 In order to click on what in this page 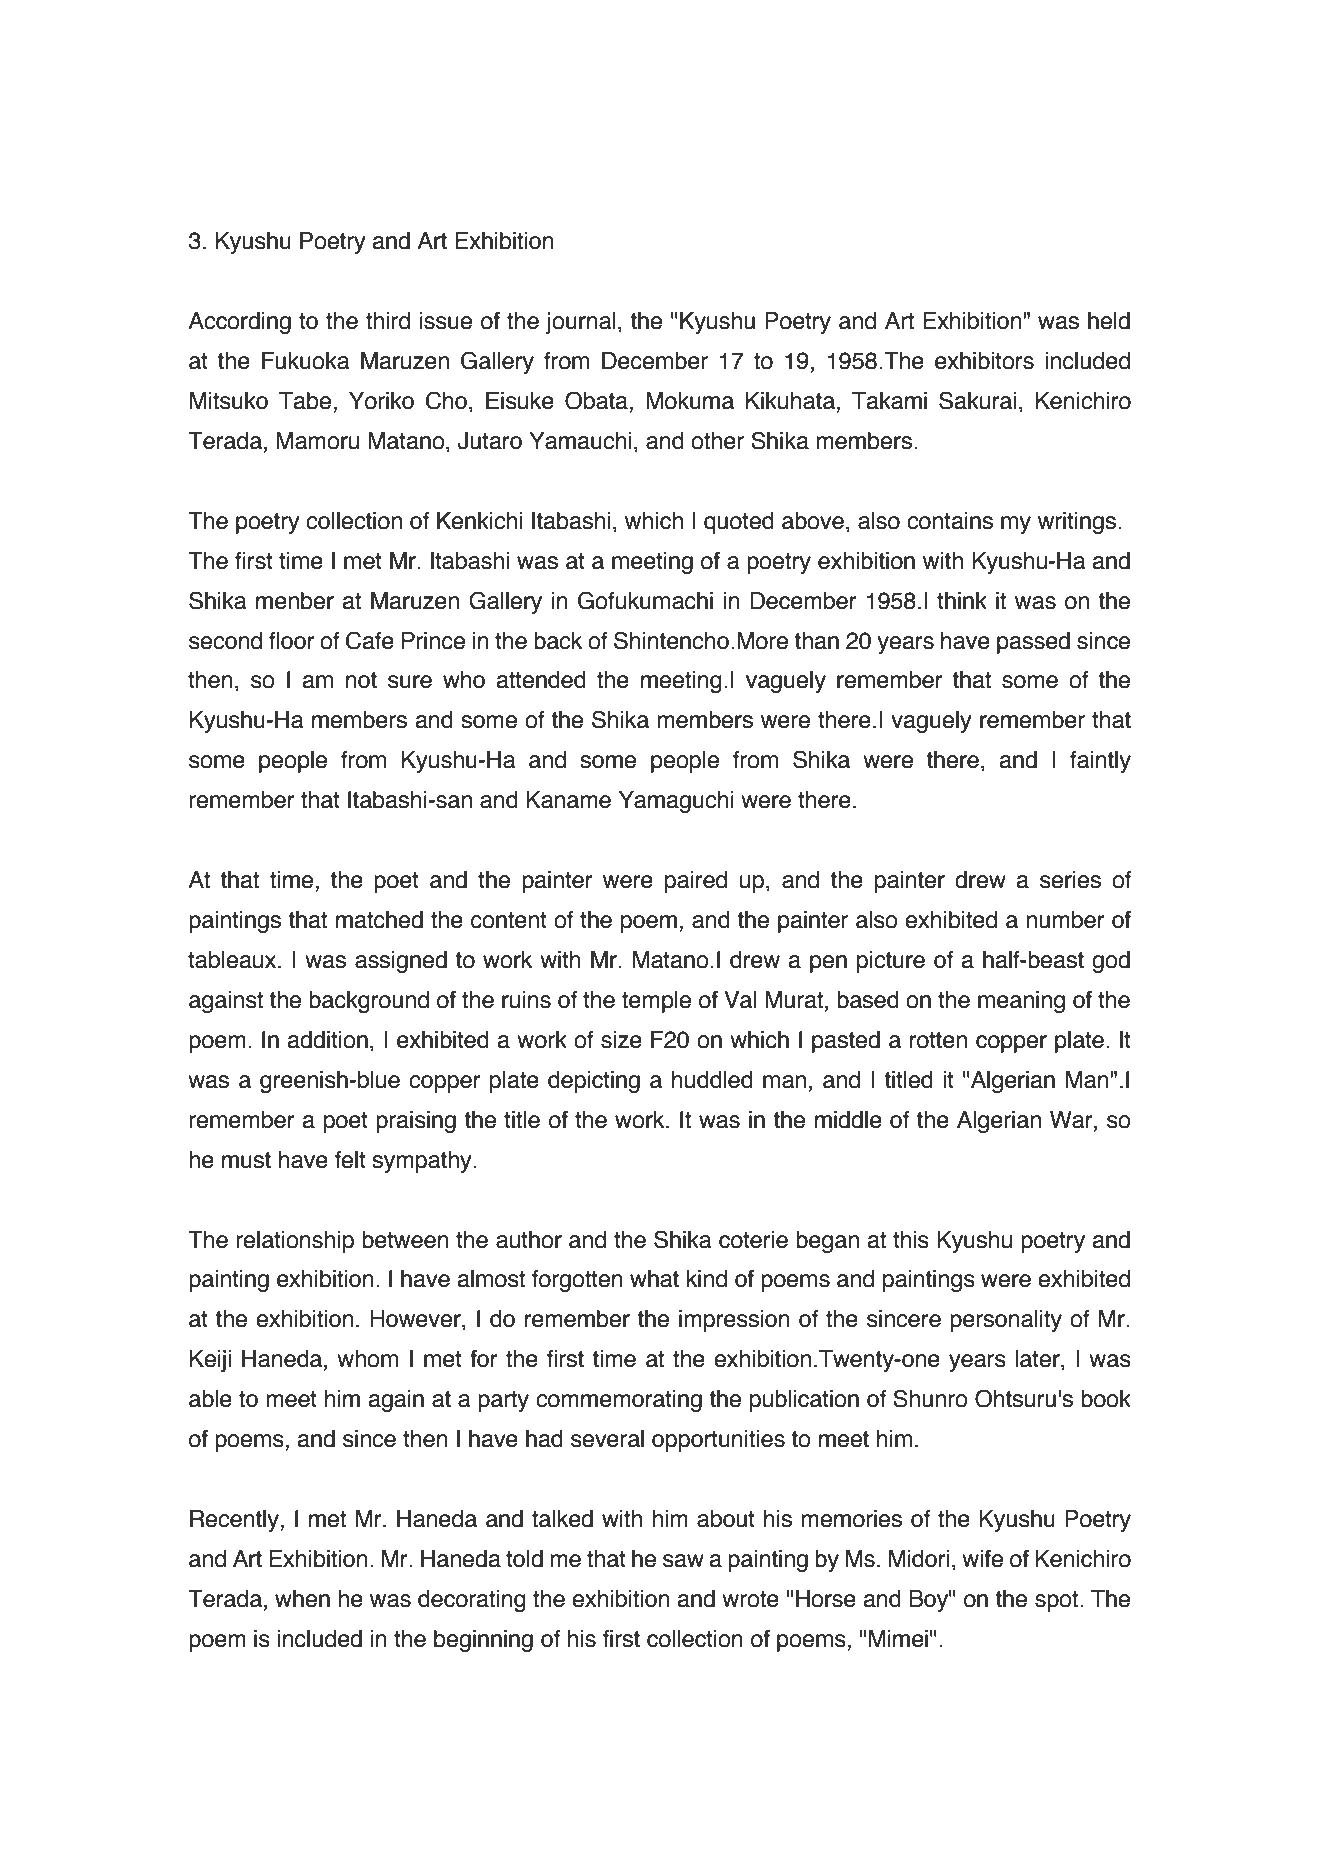, I will do `click(654, 1279)`.
